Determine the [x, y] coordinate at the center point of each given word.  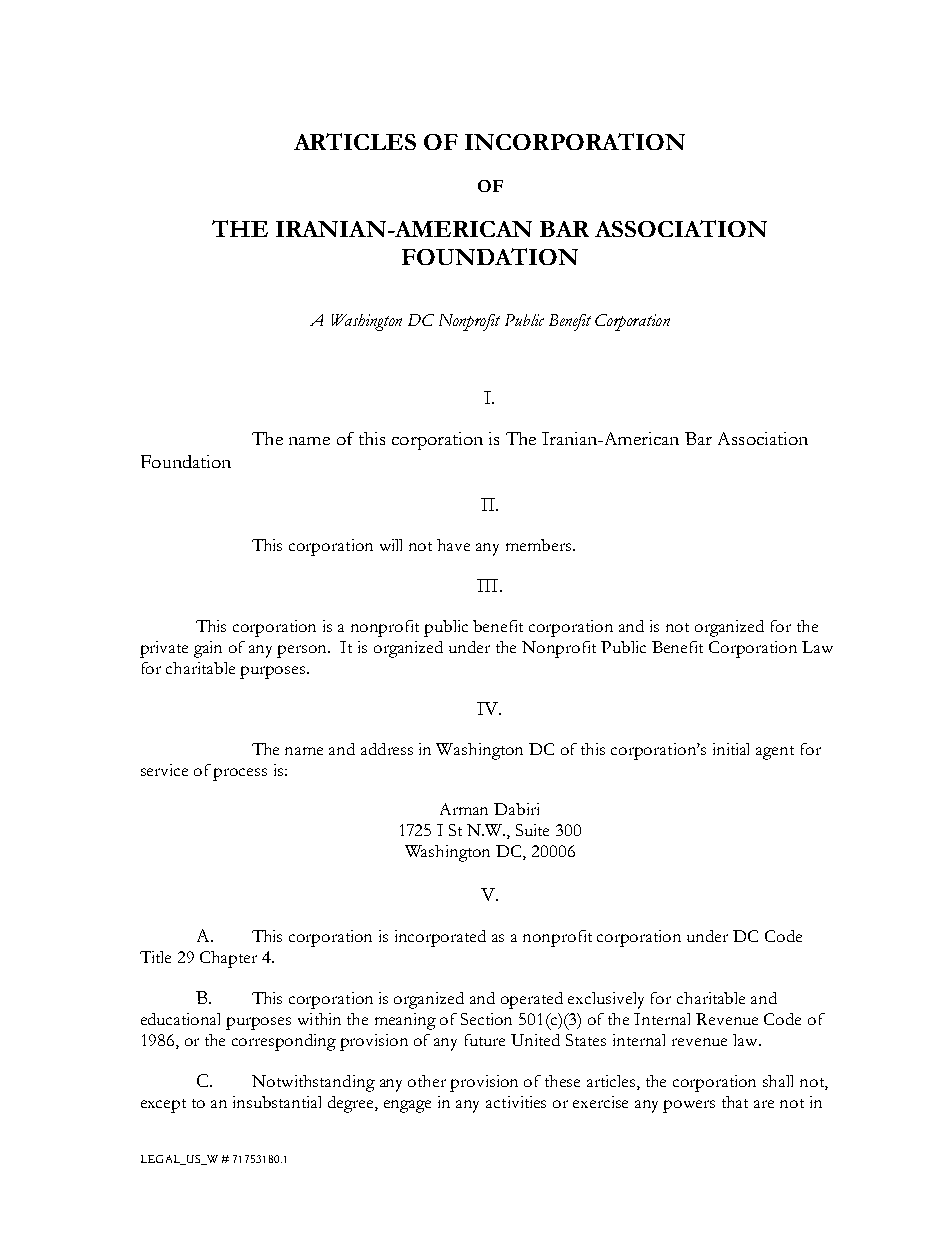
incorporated [440, 938]
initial [731, 749]
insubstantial [277, 1102]
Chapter [228, 959]
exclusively [606, 1000]
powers [689, 1106]
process [240, 774]
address [387, 749]
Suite [532, 830]
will [391, 545]
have [453, 545]
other [427, 1081]
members [540, 545]
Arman [464, 809]
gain [208, 649]
